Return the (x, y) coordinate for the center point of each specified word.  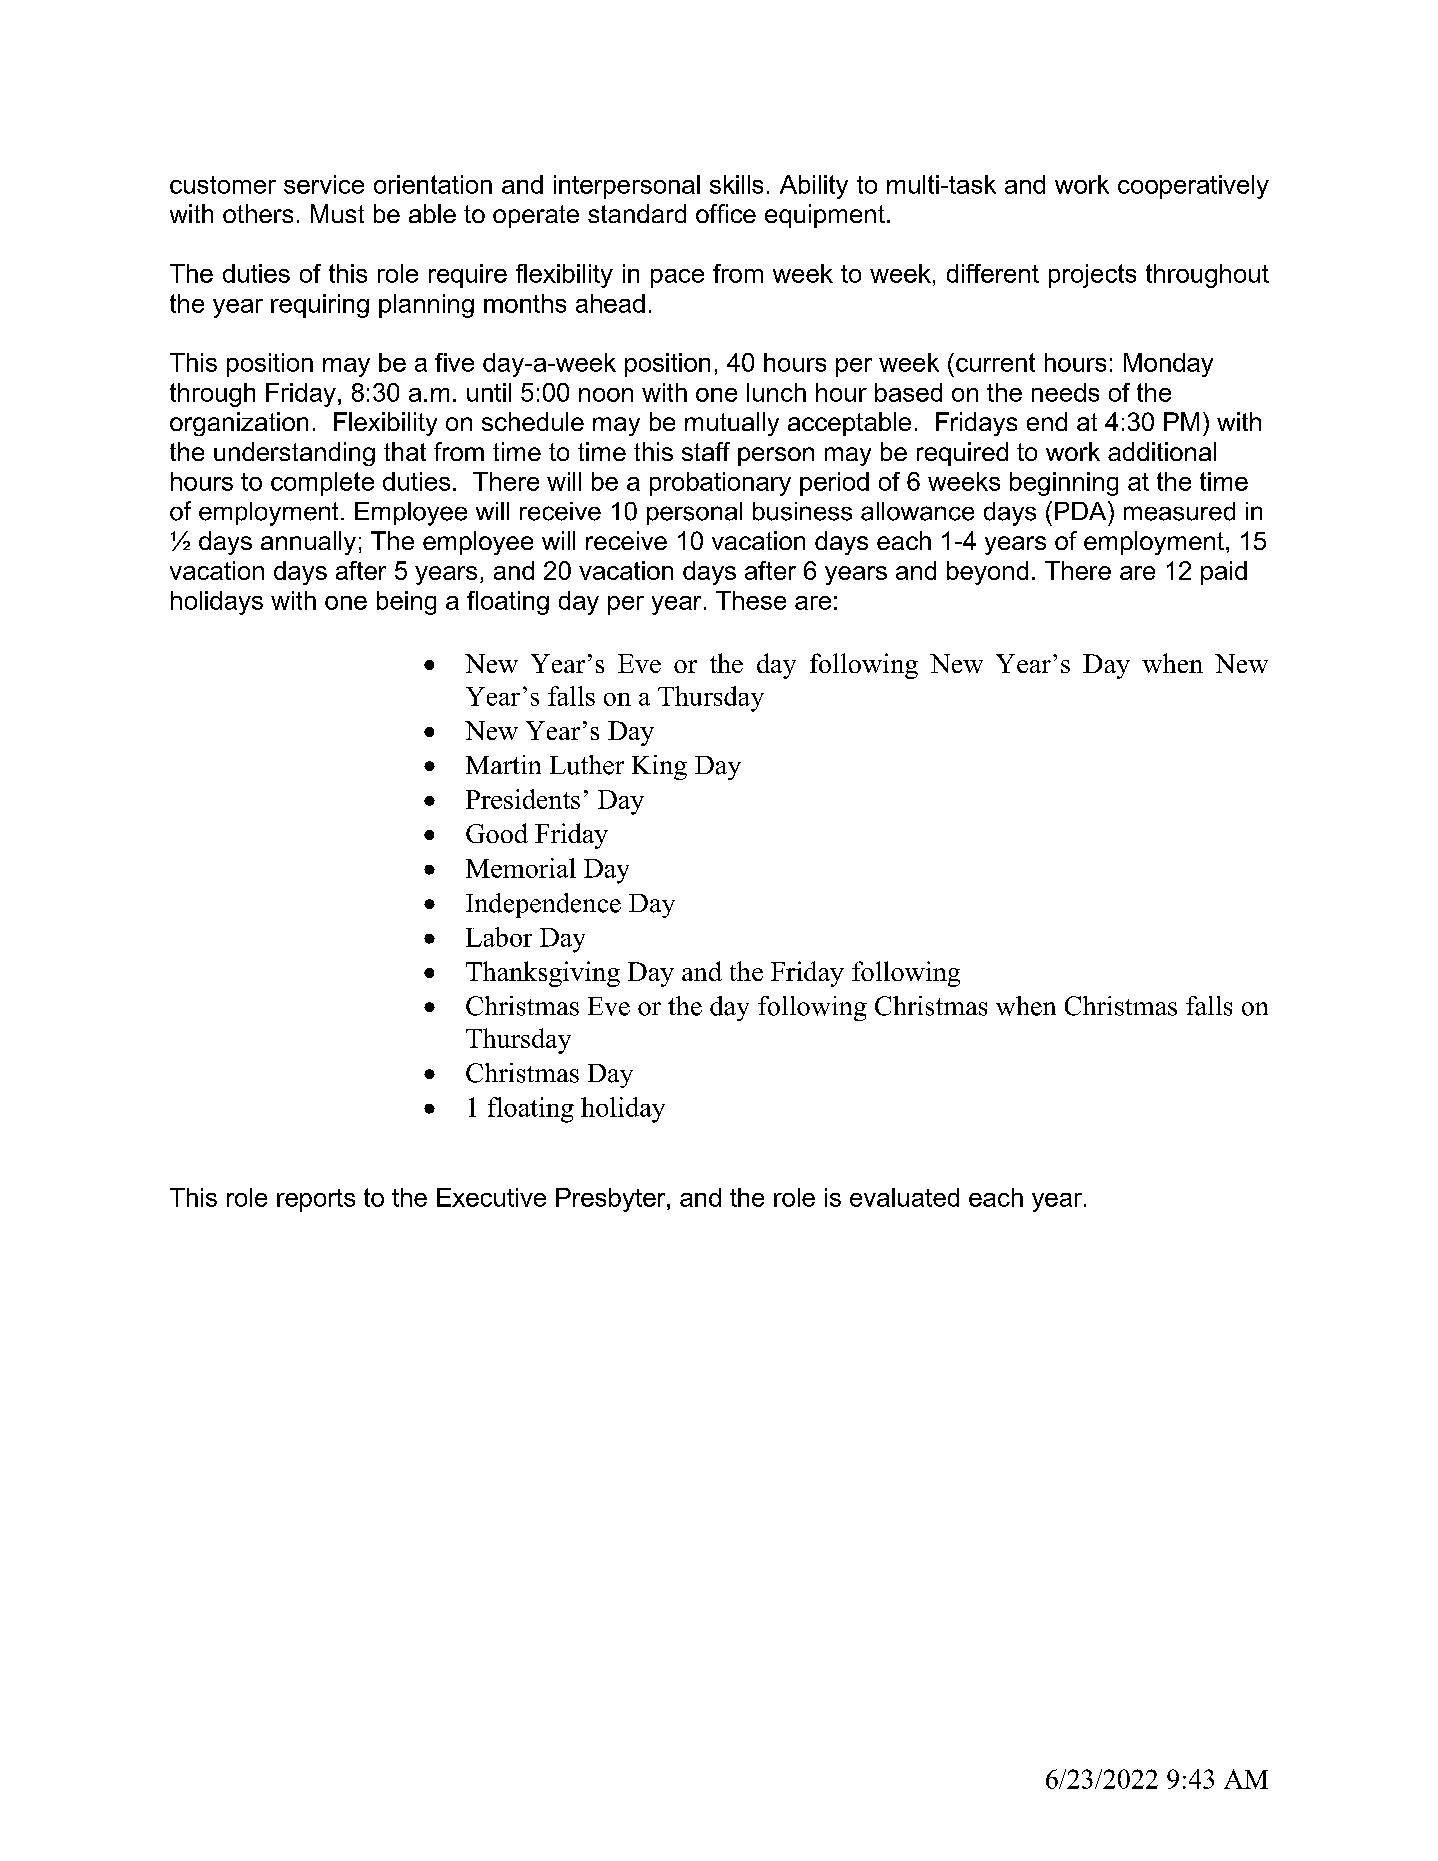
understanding (294, 454)
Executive (491, 1197)
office (726, 213)
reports (316, 1200)
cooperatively (1193, 187)
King (659, 767)
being (406, 603)
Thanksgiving (543, 974)
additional (1162, 451)
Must (337, 213)
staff (706, 451)
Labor (499, 937)
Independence (543, 905)
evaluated (904, 1197)
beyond (987, 573)
